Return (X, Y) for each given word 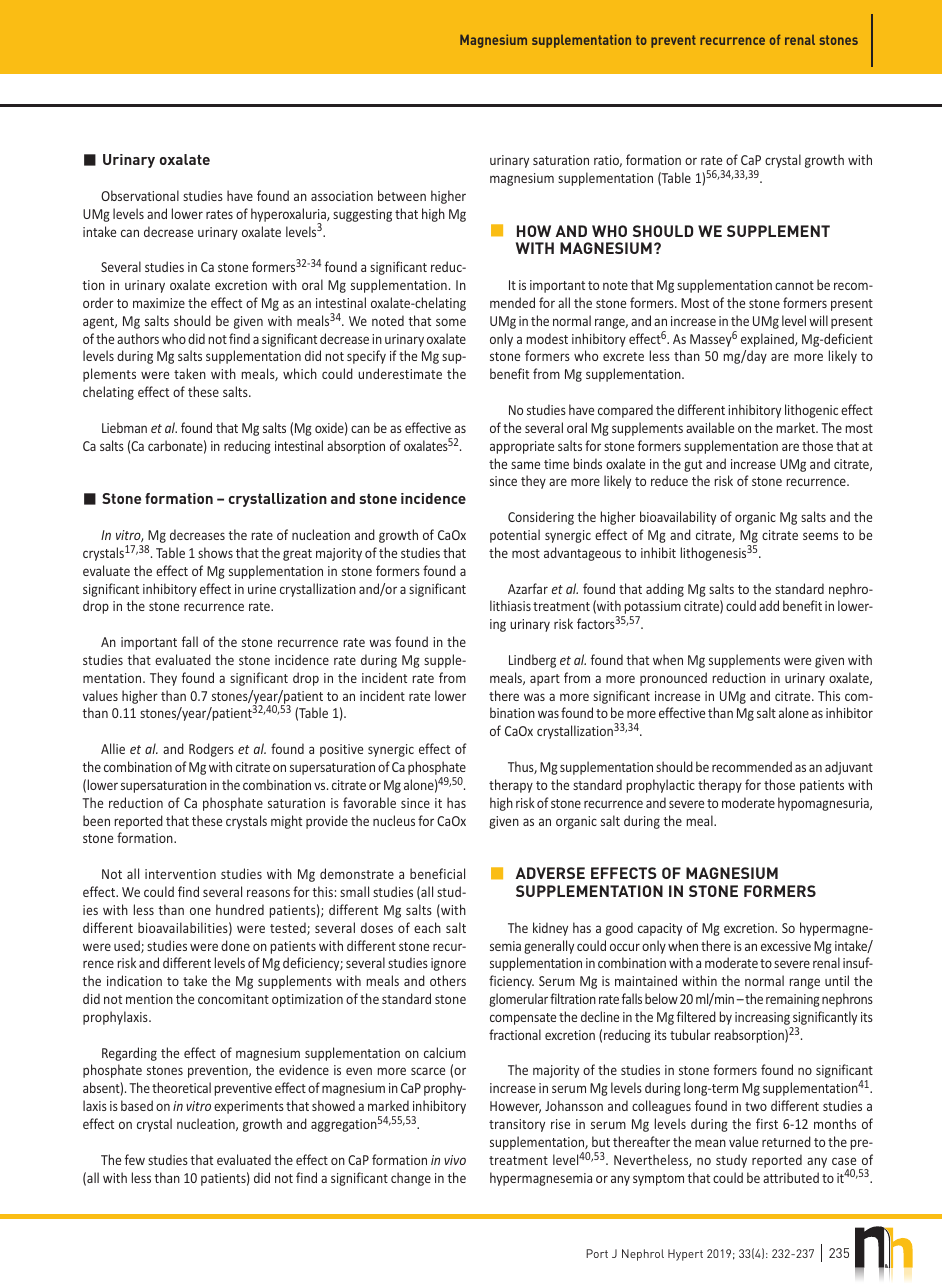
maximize (159, 303)
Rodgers (211, 750)
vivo (455, 1160)
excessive (786, 946)
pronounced (673, 679)
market (797, 427)
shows (215, 552)
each (427, 927)
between (402, 195)
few (135, 1159)
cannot (794, 285)
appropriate (522, 447)
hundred (240, 909)
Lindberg (532, 661)
